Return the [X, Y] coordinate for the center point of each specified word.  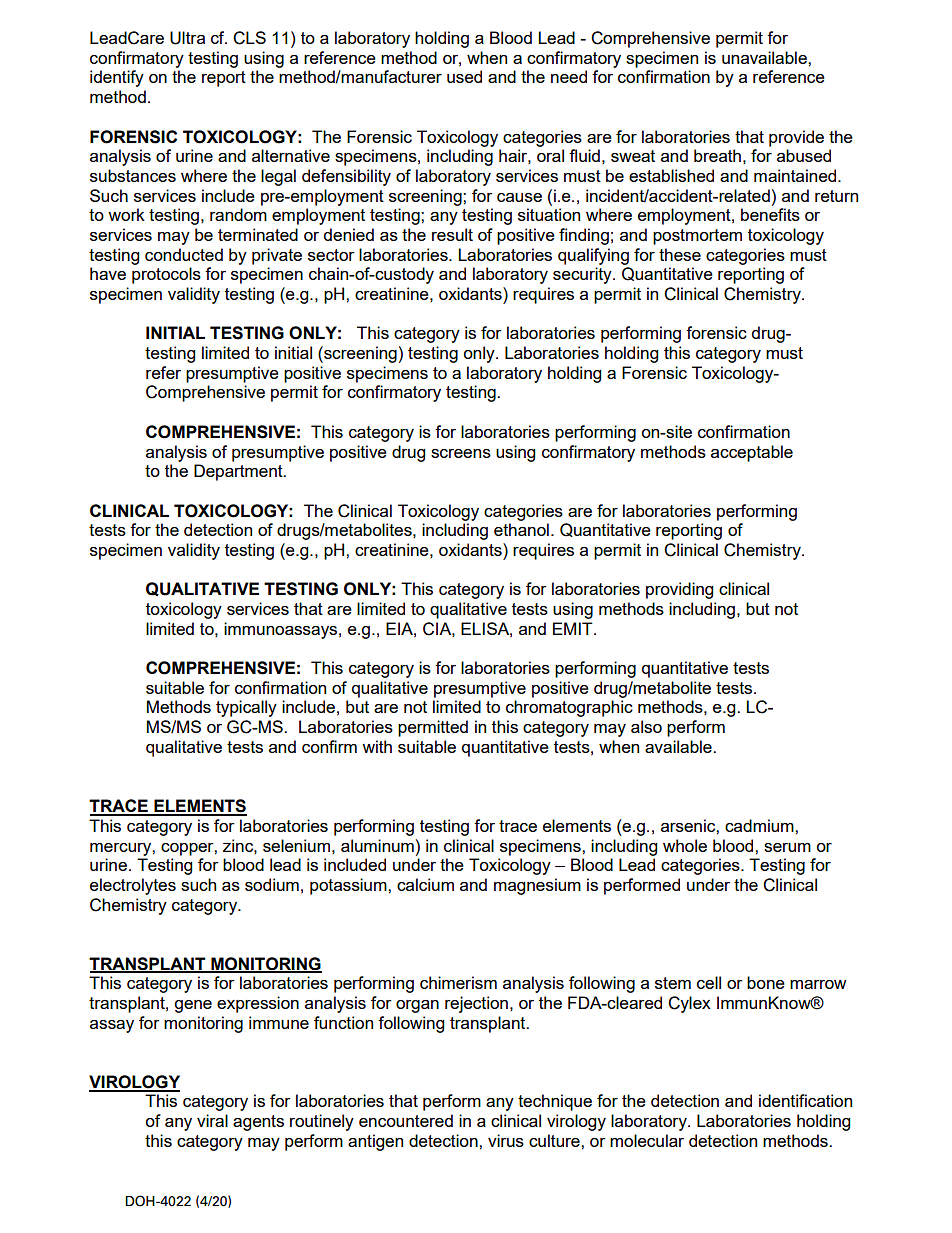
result [452, 234]
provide [796, 138]
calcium [425, 884]
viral [212, 1120]
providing [679, 590]
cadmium [760, 825]
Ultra [187, 38]
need [569, 76]
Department [239, 472]
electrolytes [133, 886]
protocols [166, 275]
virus [506, 1140]
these [680, 254]
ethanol [521, 529]
